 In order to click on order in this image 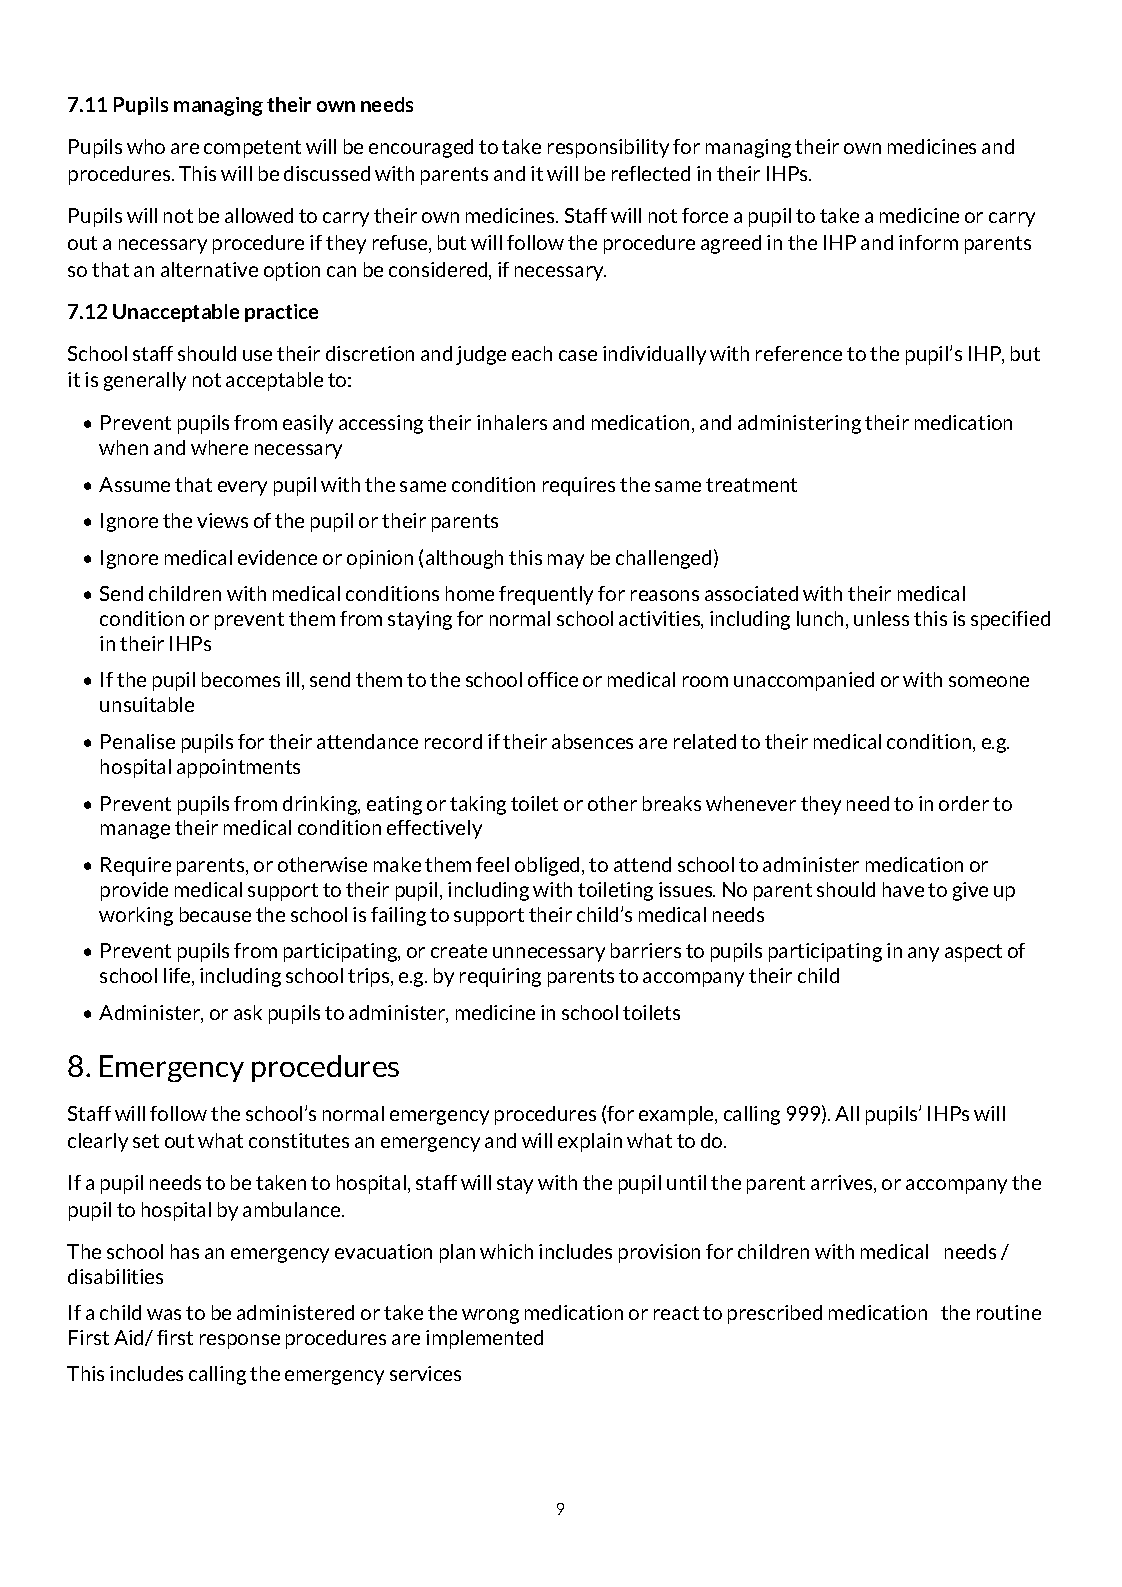, I will do `click(964, 803)`.
